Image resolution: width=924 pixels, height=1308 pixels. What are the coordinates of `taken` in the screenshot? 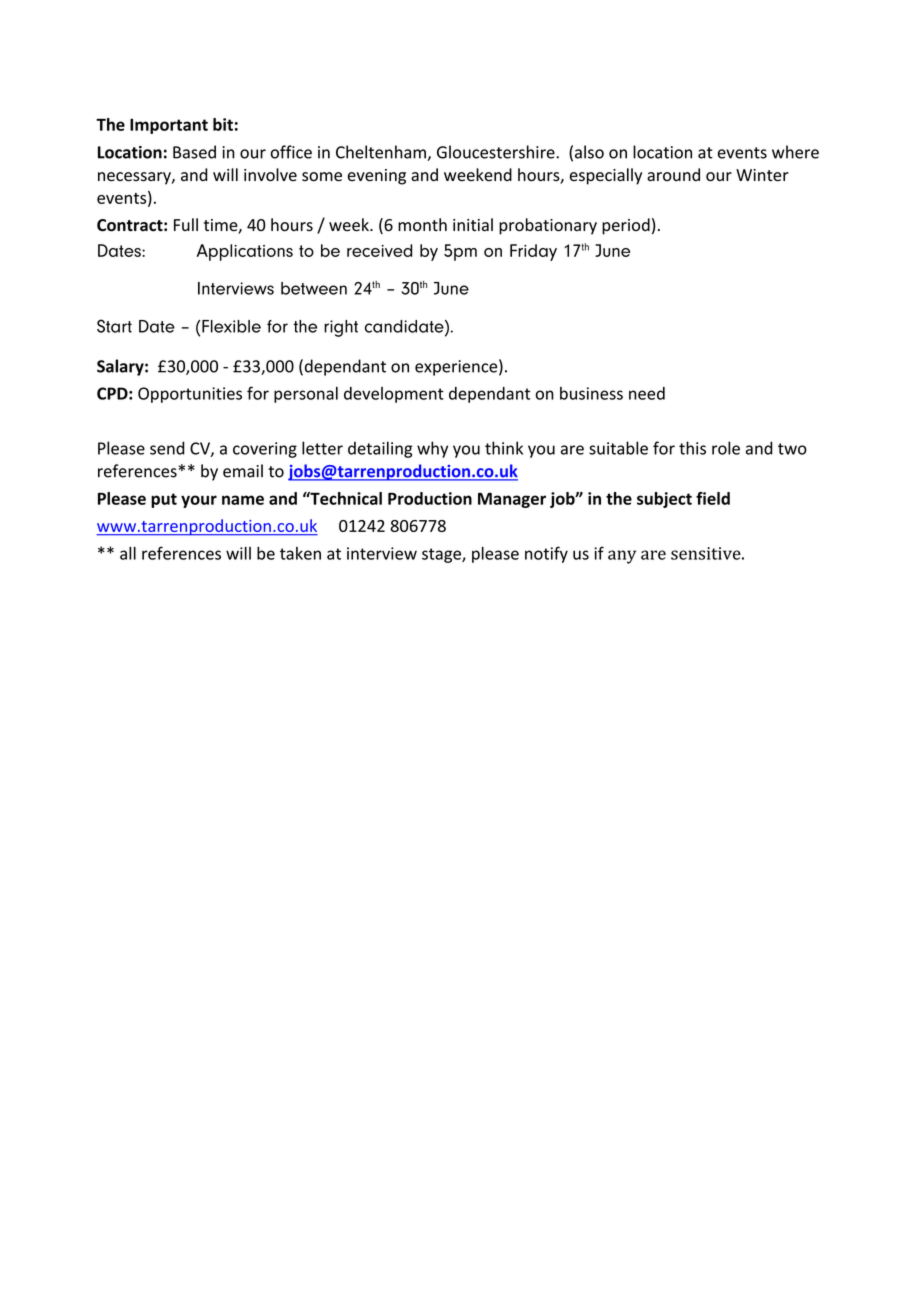 It's located at (300, 553).
